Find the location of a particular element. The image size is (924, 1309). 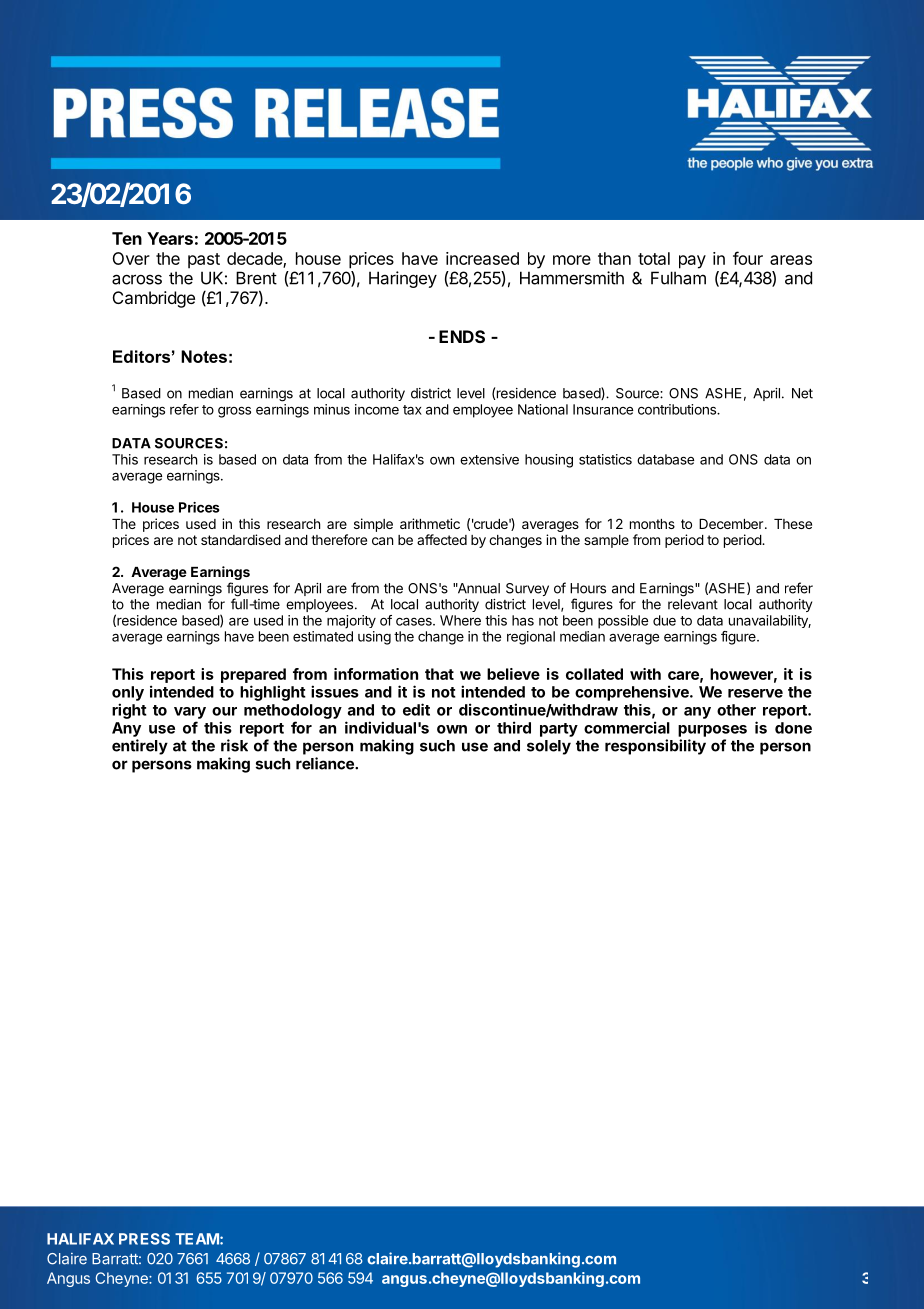

increased is located at coordinates (482, 258).
